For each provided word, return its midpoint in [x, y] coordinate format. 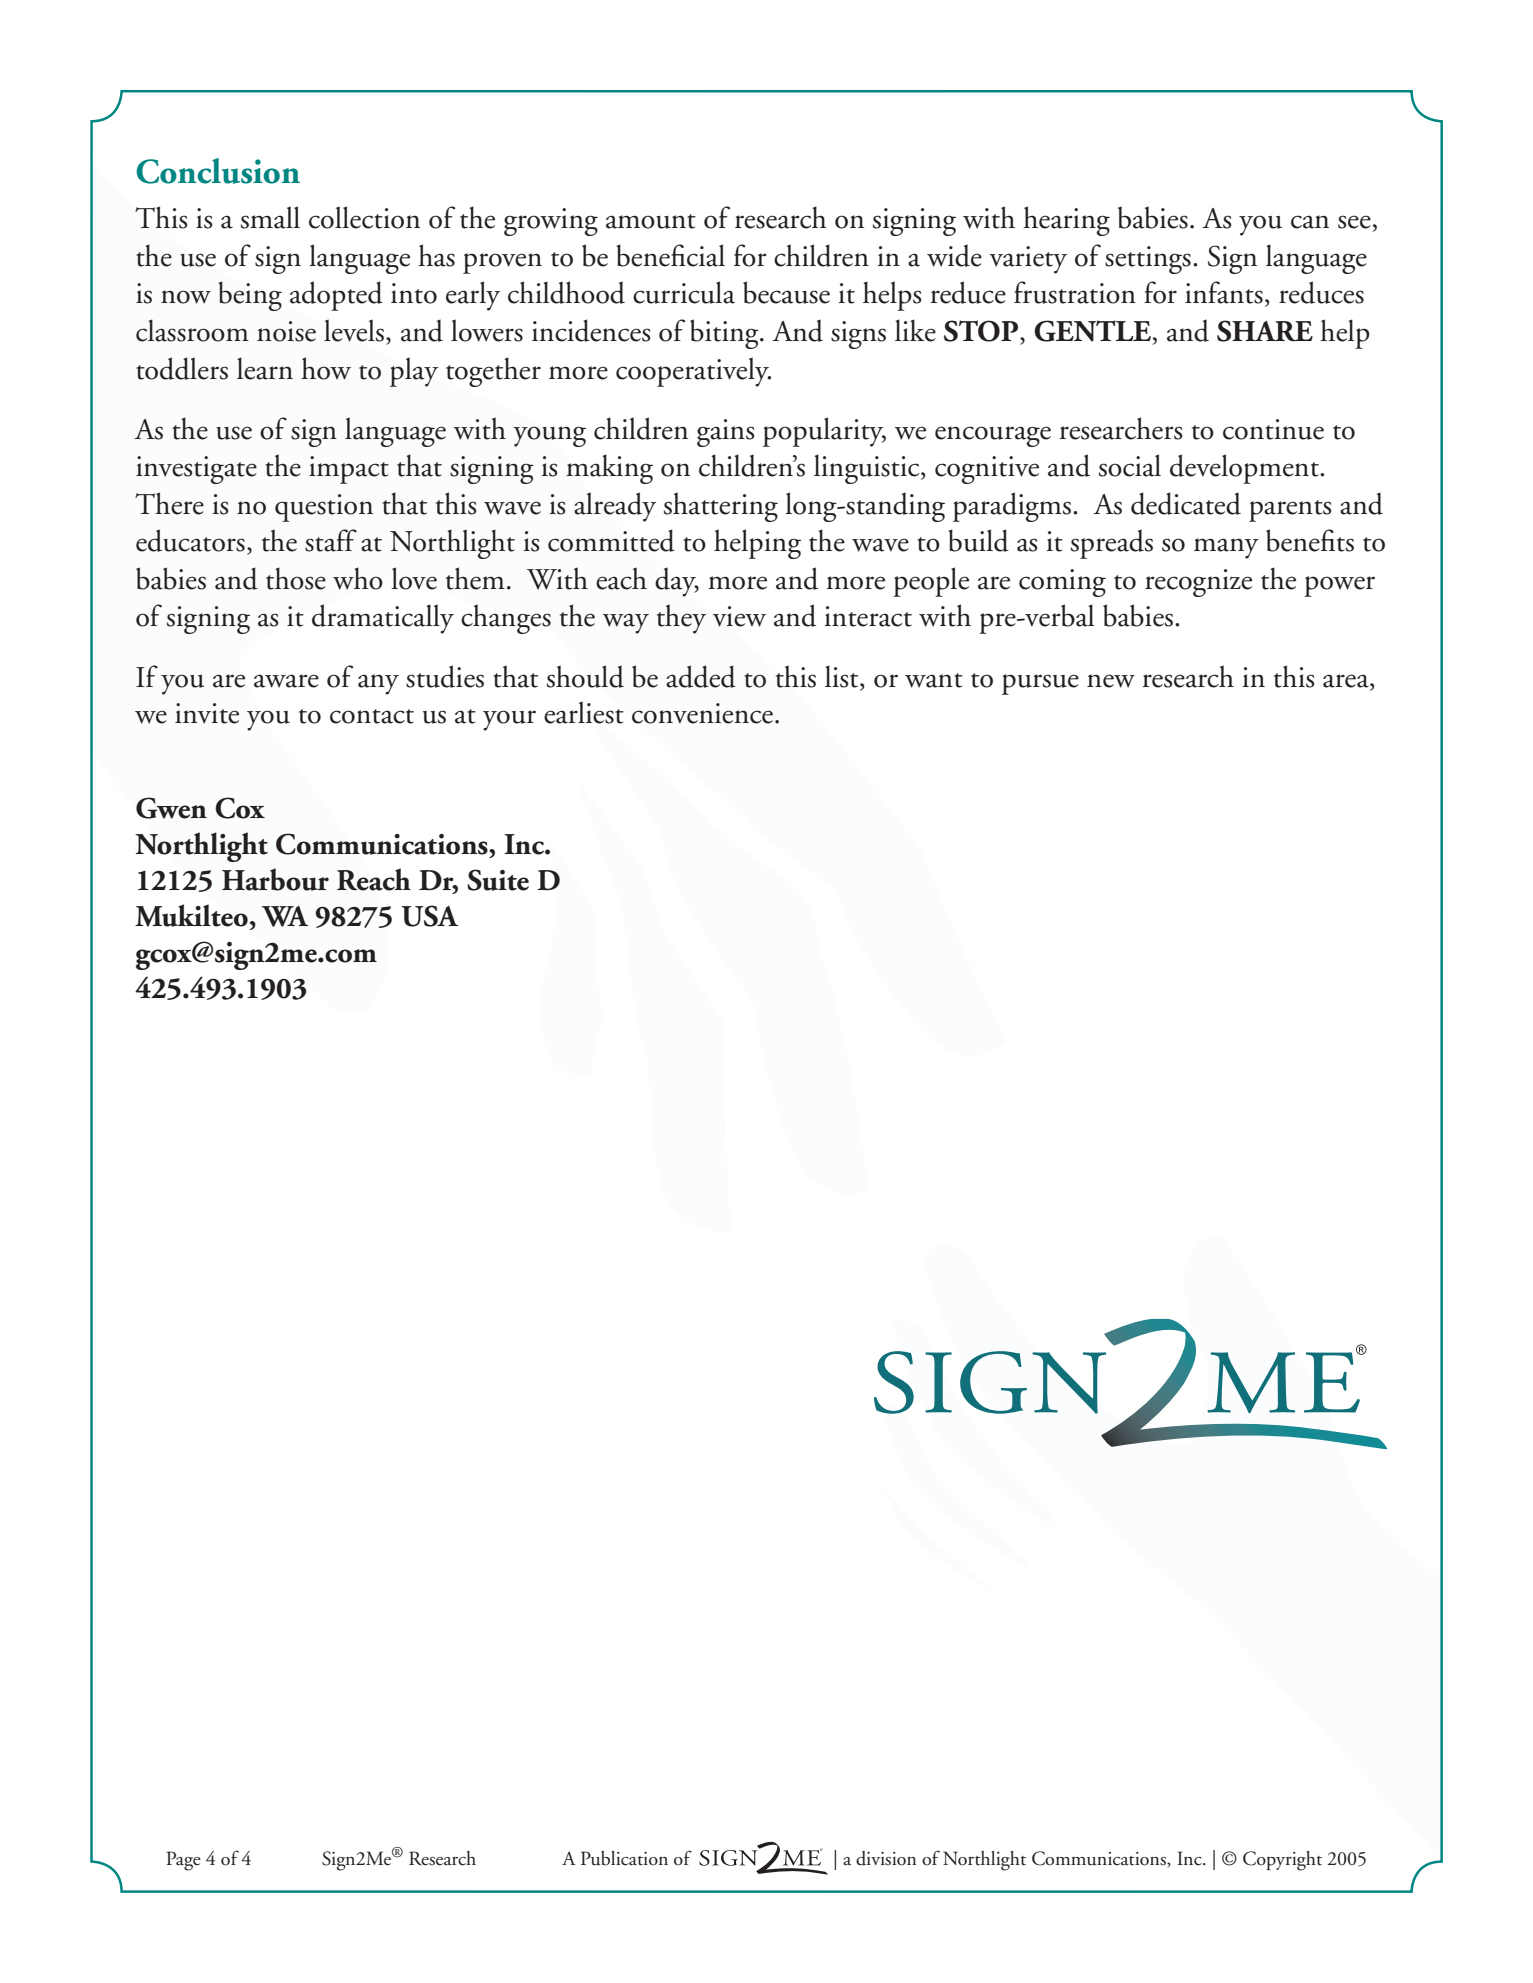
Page [183, 1861]
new [1111, 681]
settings [1148, 260]
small [270, 217]
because [786, 292]
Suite [498, 880]
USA [429, 916]
